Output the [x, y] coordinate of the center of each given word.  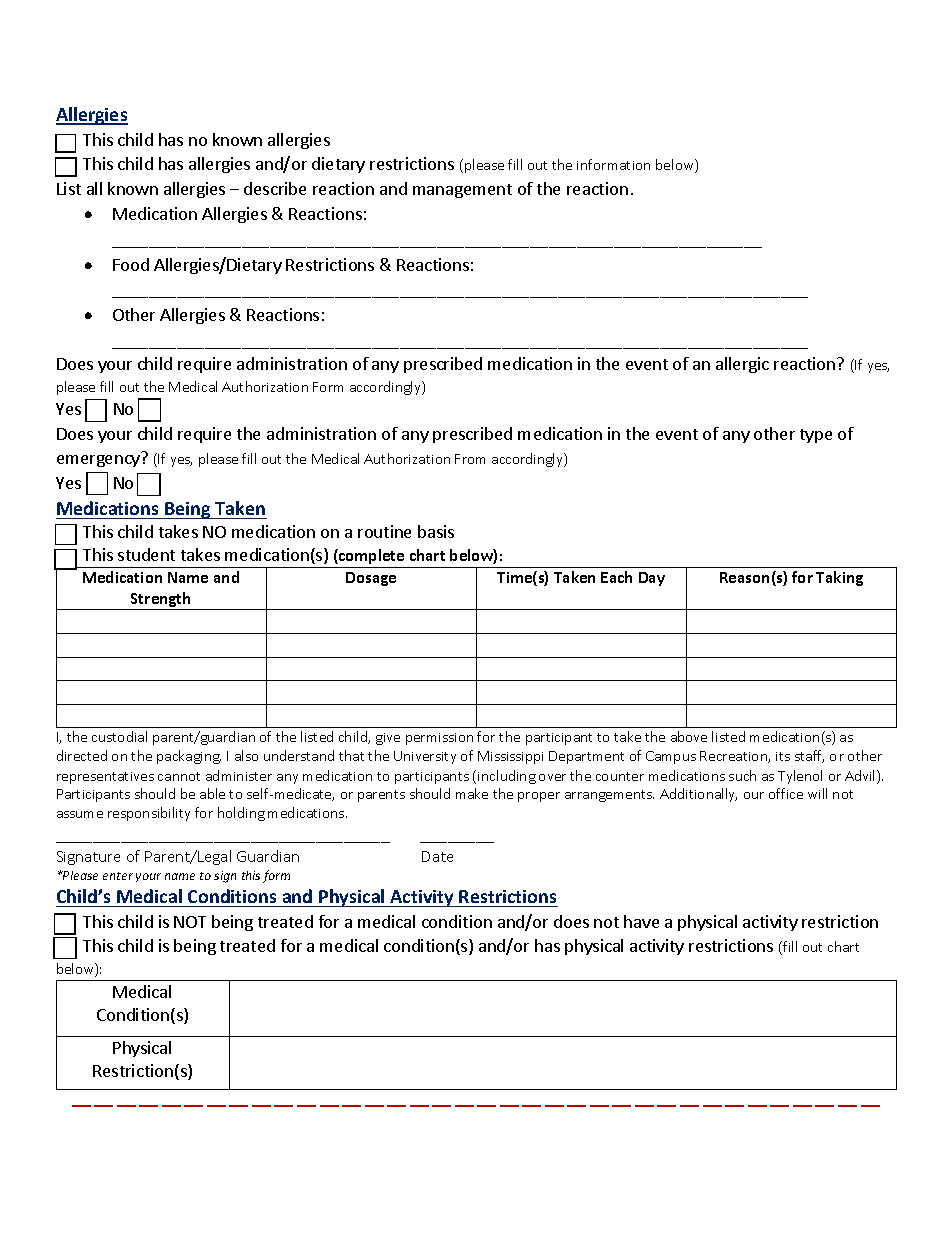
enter [118, 876]
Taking [839, 578]
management [462, 191]
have [641, 921]
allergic [742, 365]
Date [437, 856]
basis [436, 531]
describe [275, 188]
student [146, 554]
